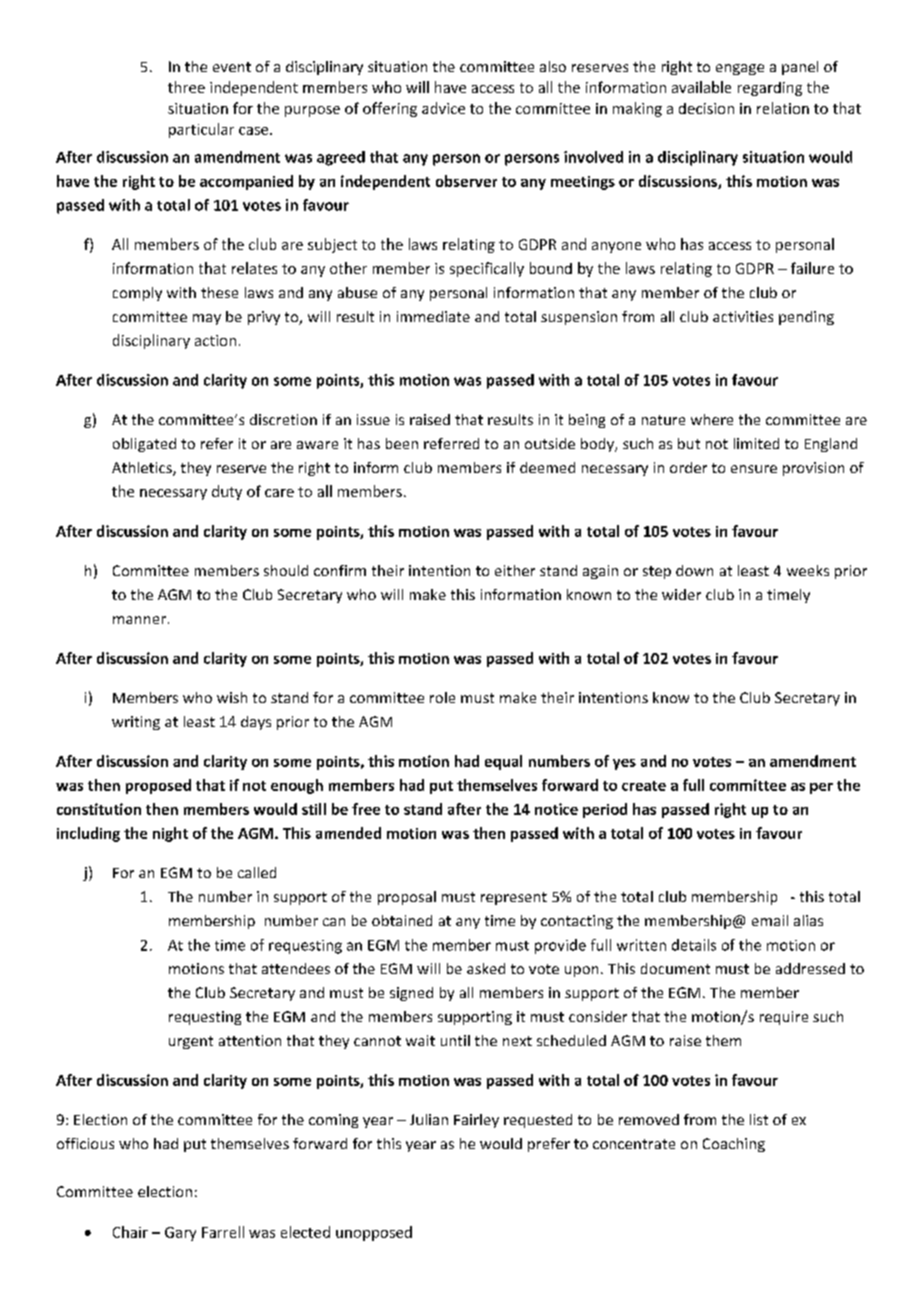 The image size is (924, 1308). What do you see at coordinates (180, 1234) in the document?
I see `Gary` at bounding box center [180, 1234].
